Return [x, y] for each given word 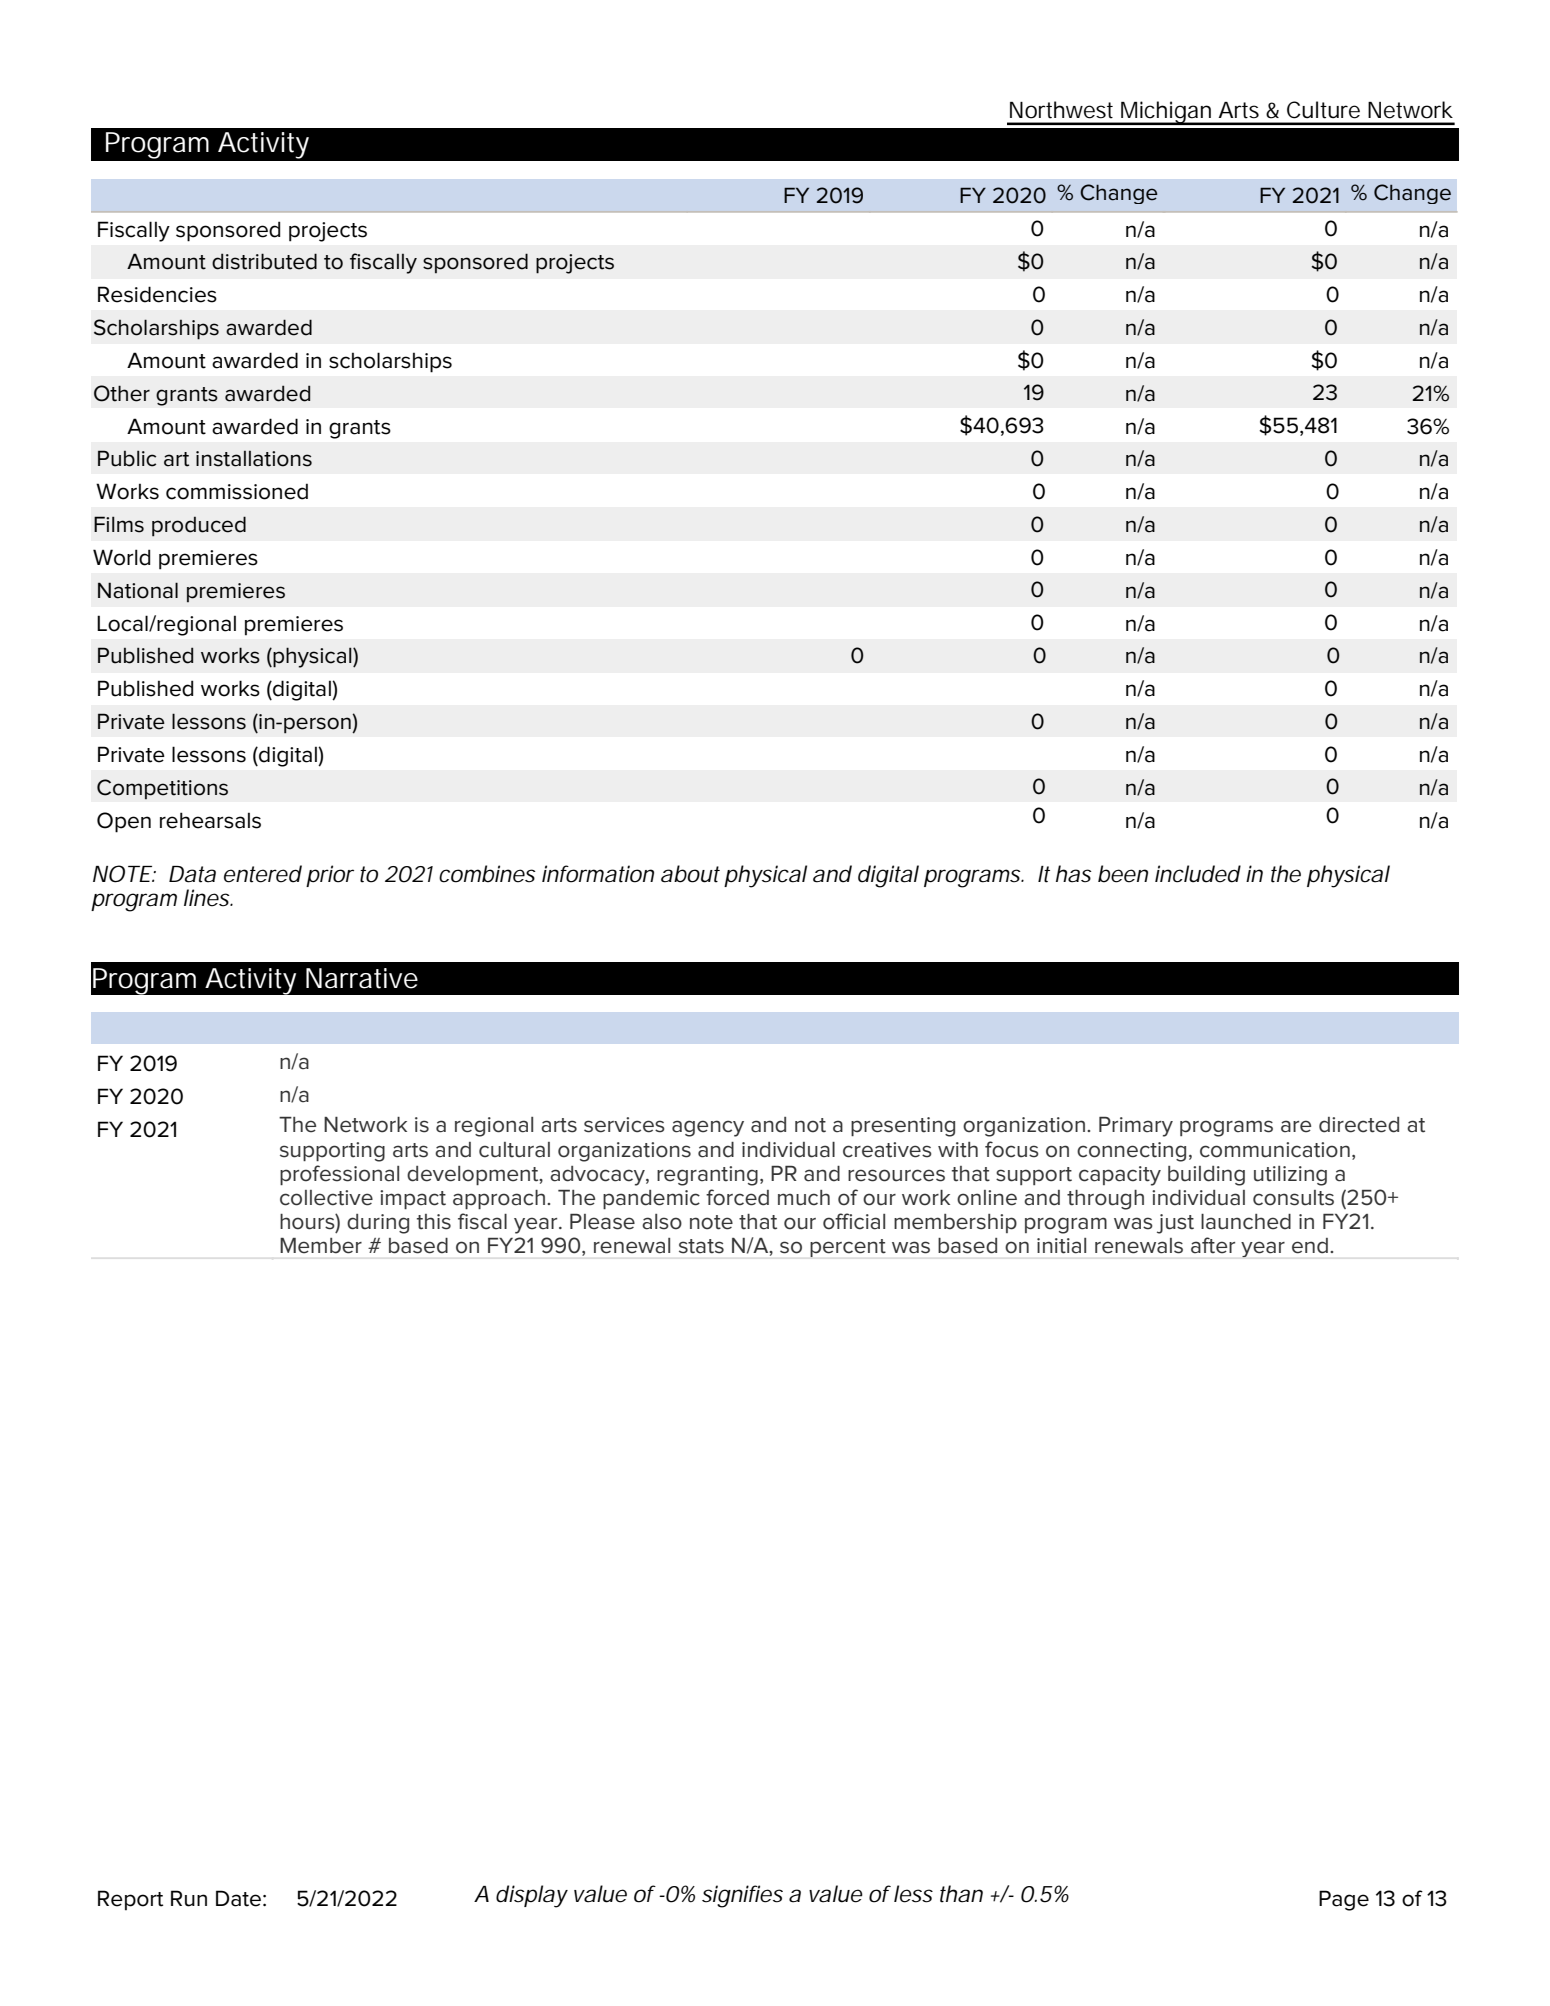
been [1123, 874]
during [378, 1224]
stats [701, 1246]
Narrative [362, 978]
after [1213, 1245]
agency [708, 1128]
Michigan [1166, 113]
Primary [1136, 1127]
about [690, 874]
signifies [742, 1896]
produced [199, 526]
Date [238, 1898]
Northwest [1061, 110]
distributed [264, 261]
